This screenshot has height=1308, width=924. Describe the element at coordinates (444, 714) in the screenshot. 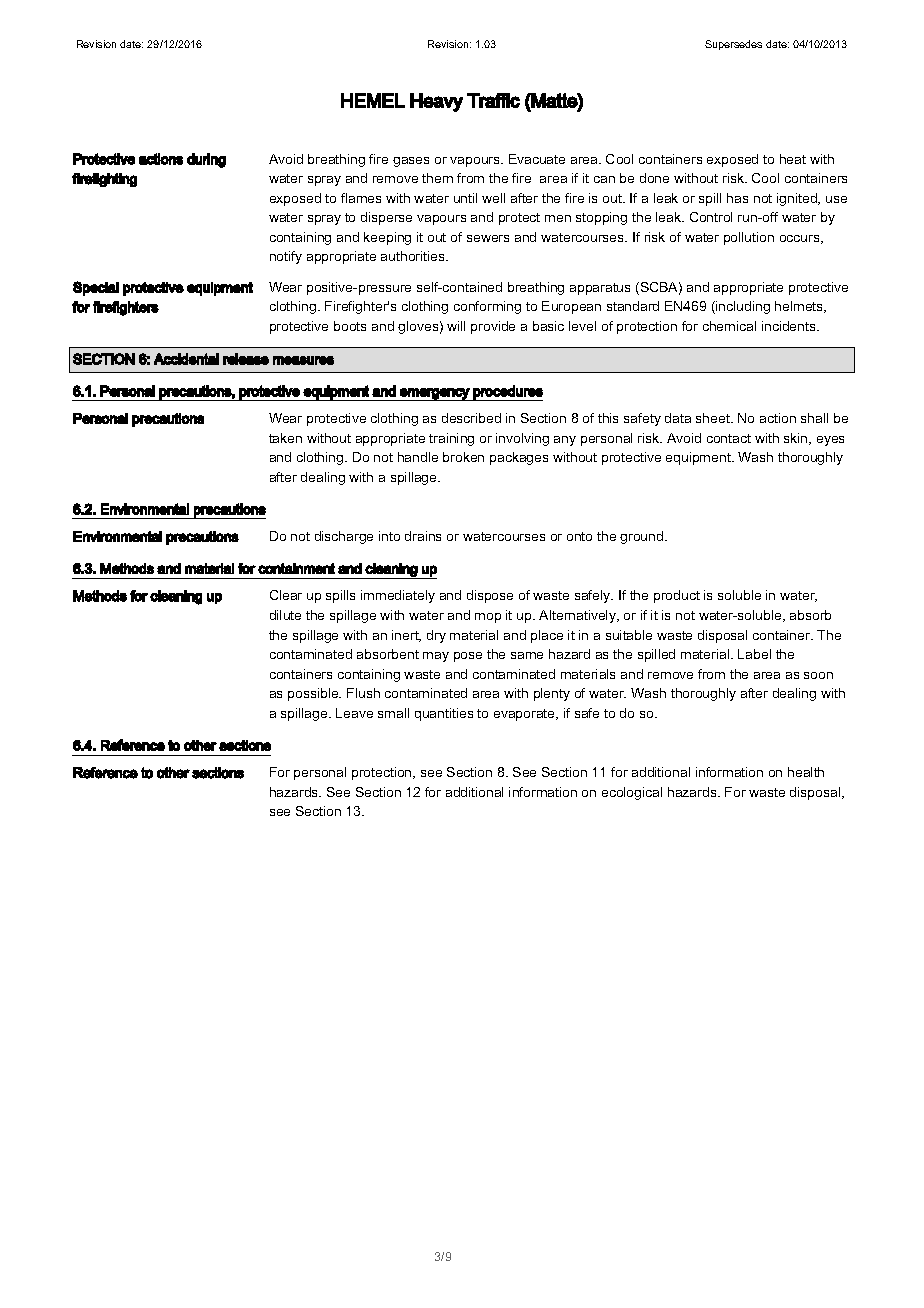

I see `quantities` at that location.
